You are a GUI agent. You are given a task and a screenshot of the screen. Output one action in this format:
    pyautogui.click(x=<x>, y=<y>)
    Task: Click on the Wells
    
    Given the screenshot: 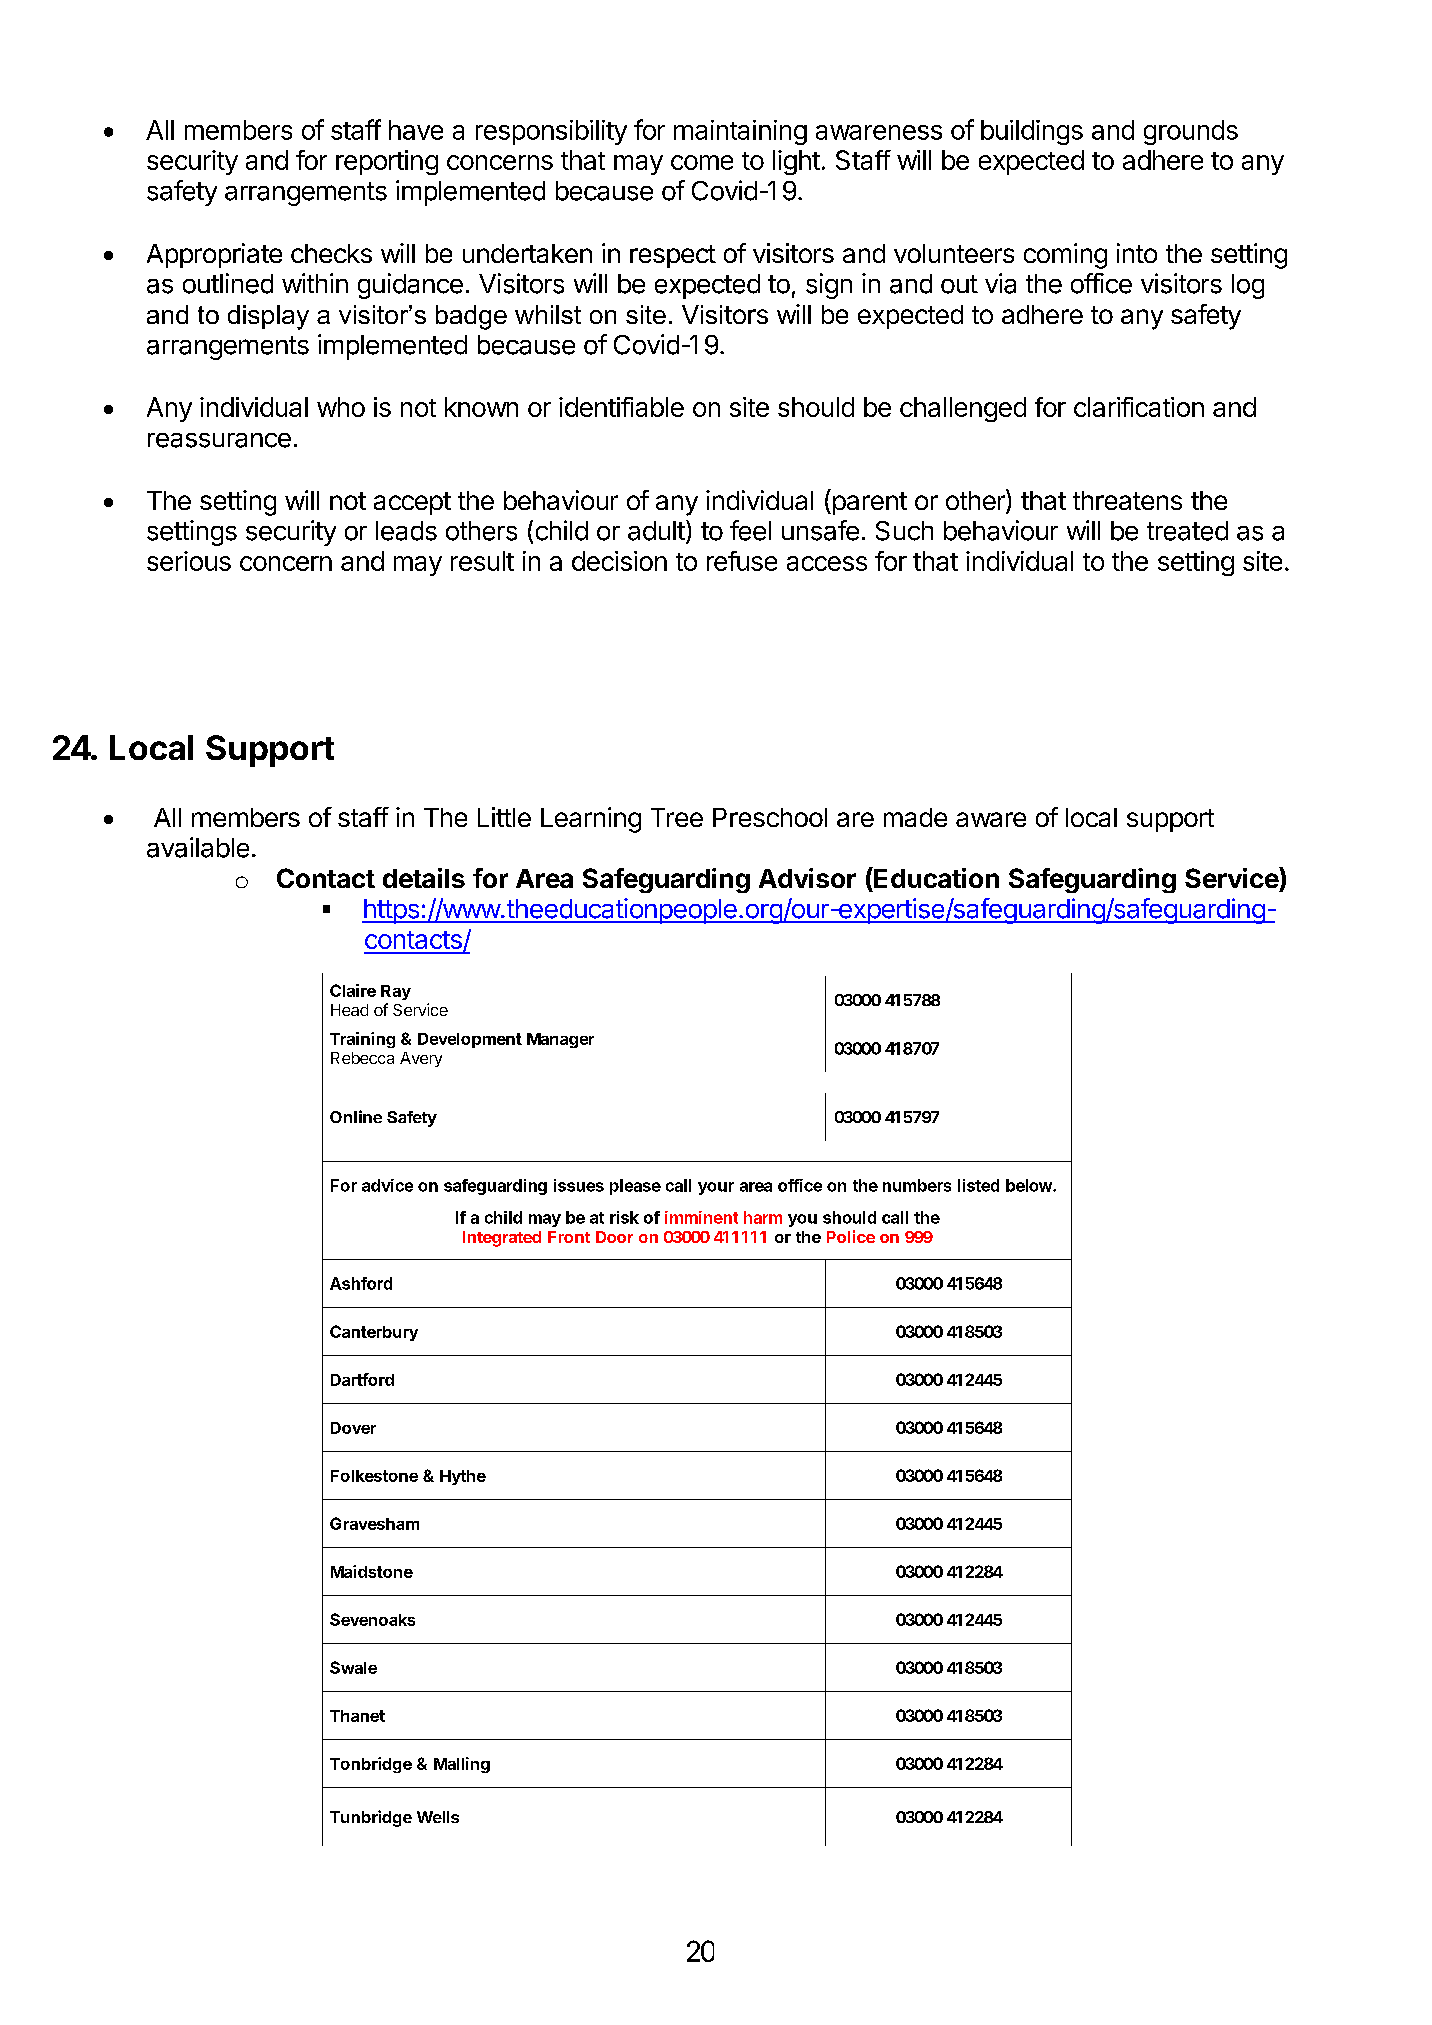 What is the action you would take?
    pyautogui.click(x=438, y=1817)
